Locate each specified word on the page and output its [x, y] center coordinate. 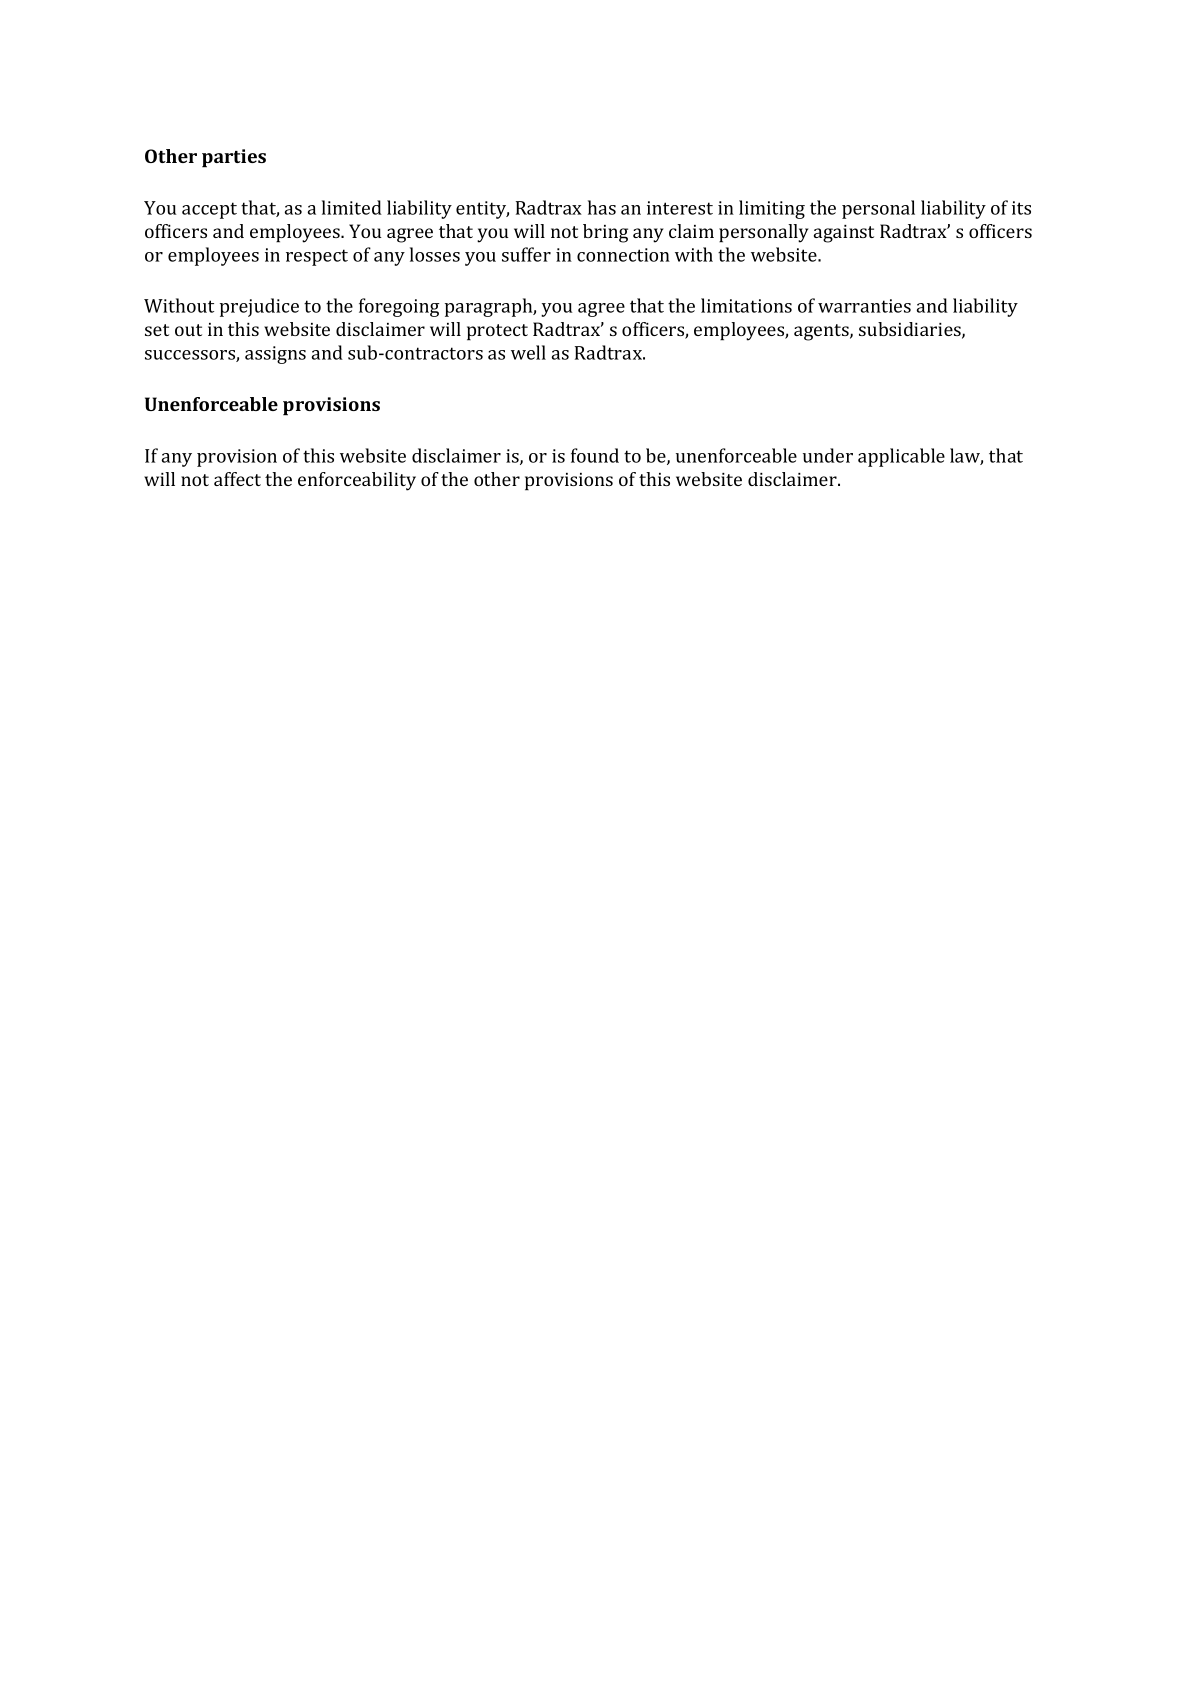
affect [237, 479]
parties [234, 158]
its [1021, 208]
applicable [901, 457]
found [595, 455]
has [602, 207]
